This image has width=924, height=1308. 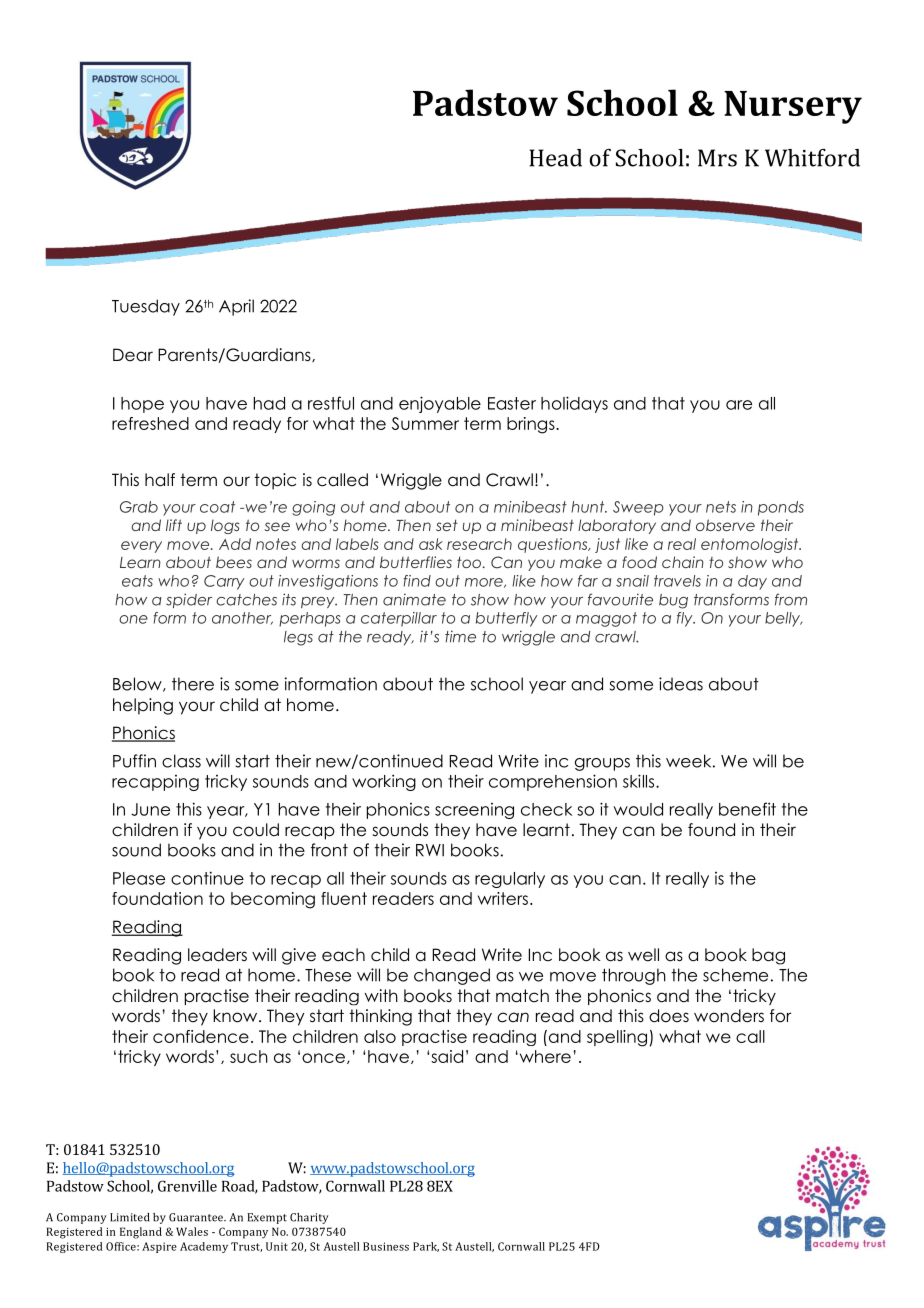 I want to click on nets, so click(x=721, y=507).
